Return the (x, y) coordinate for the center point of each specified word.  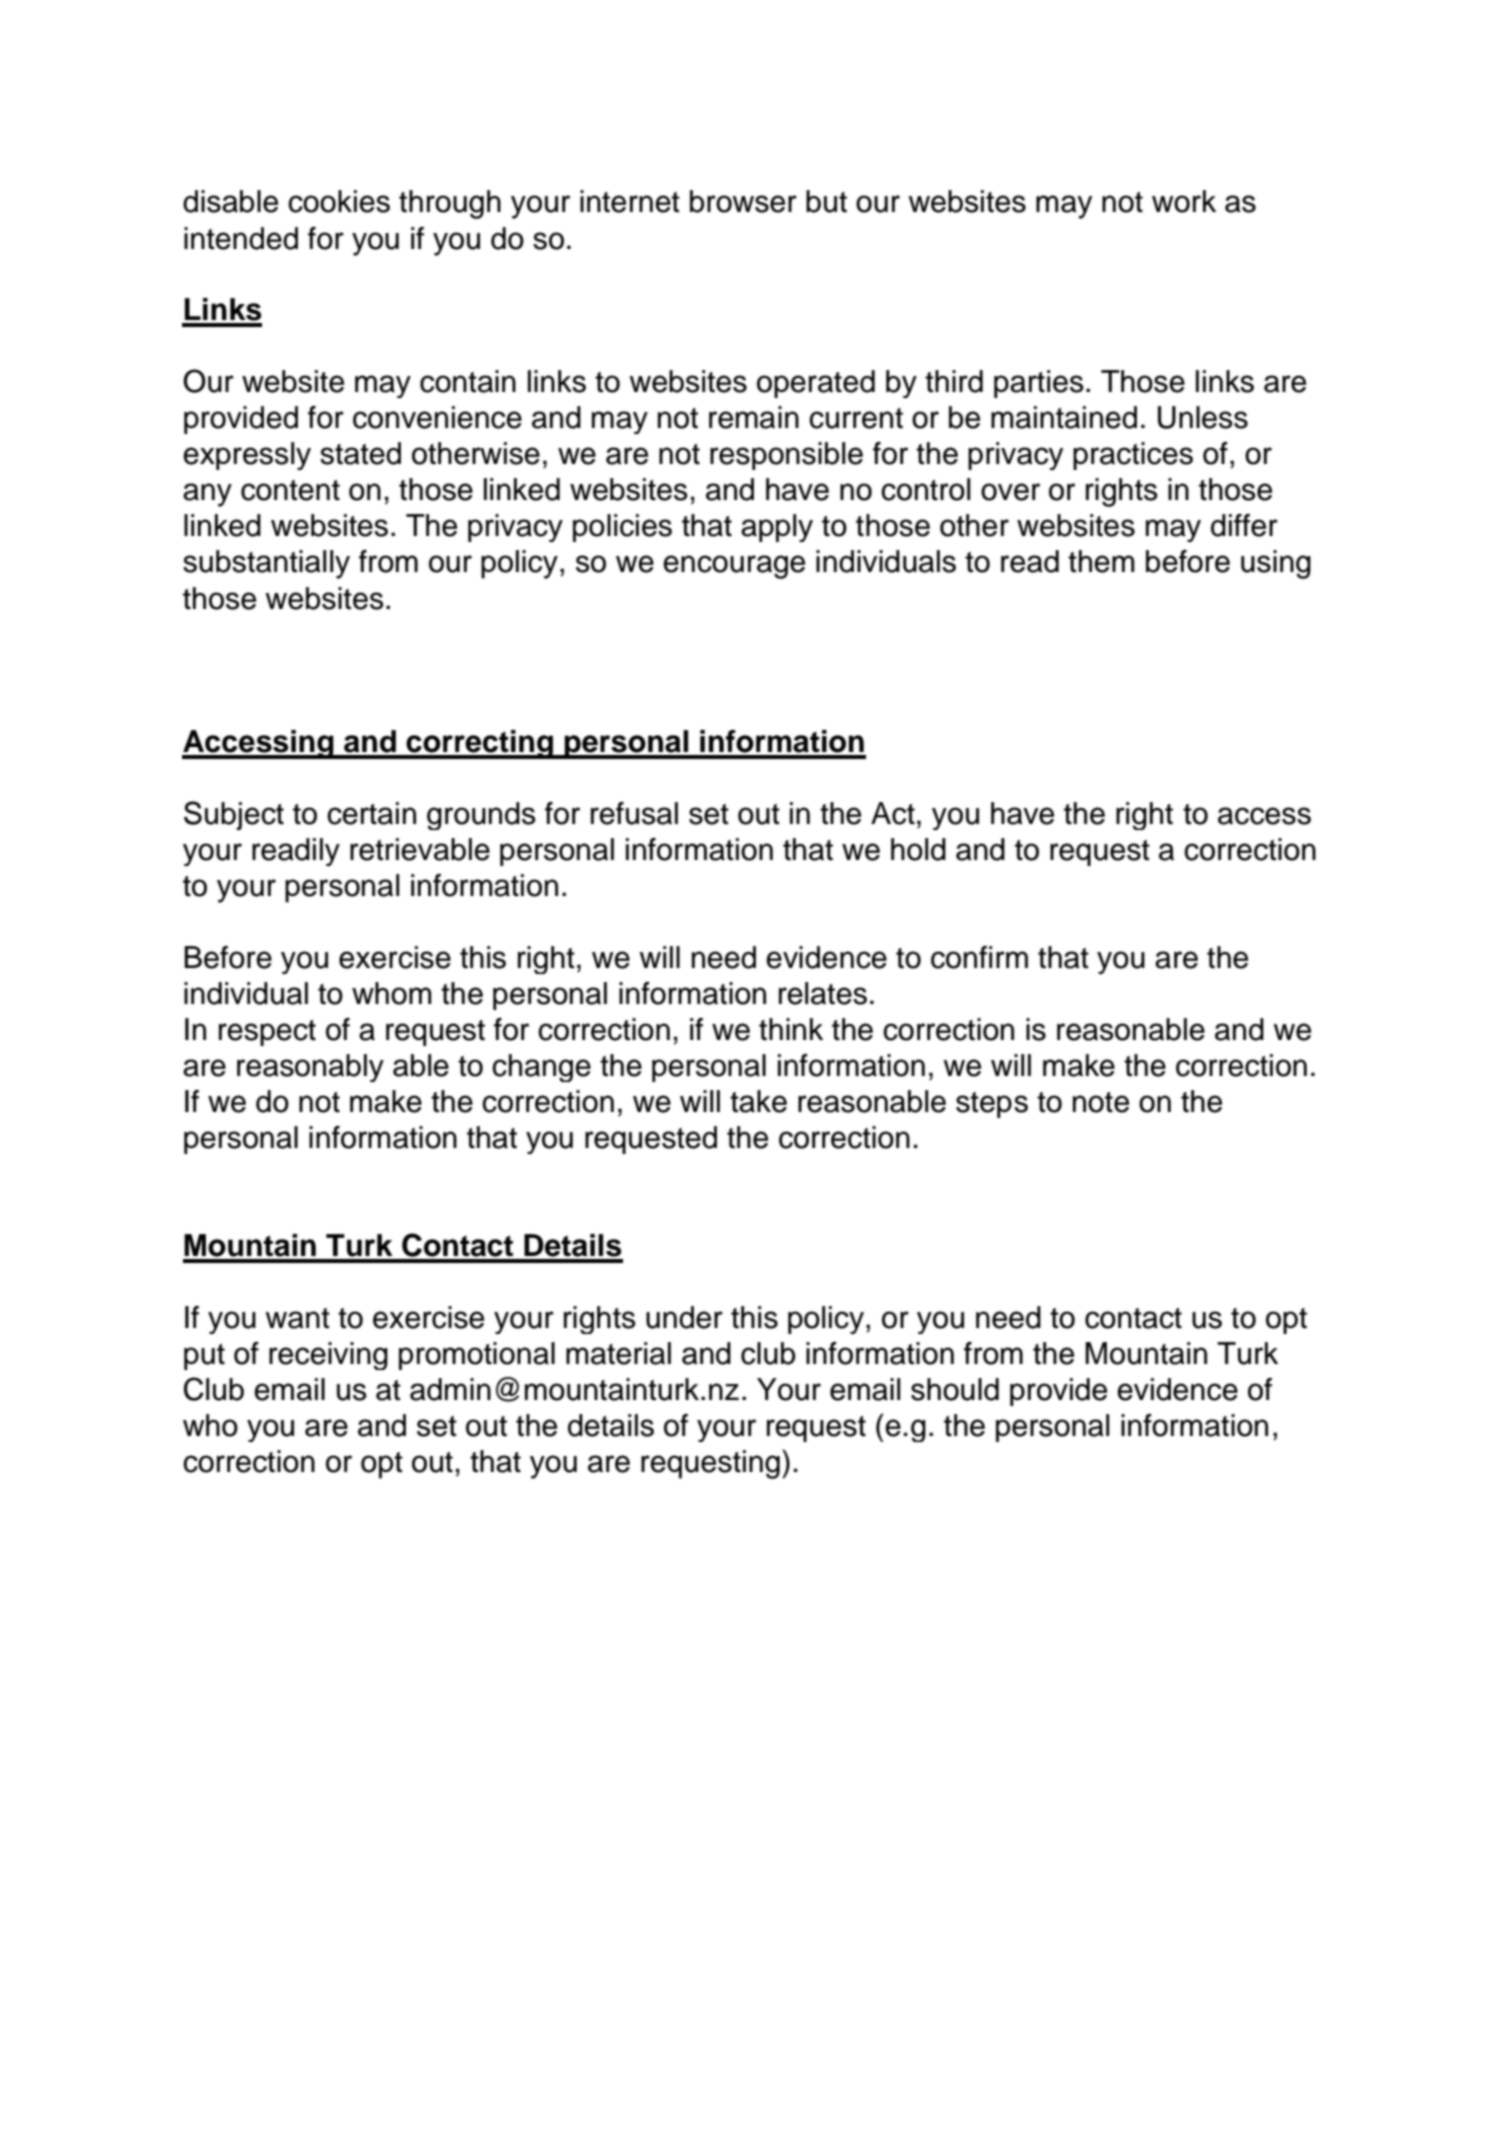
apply (777, 528)
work (1184, 201)
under (684, 1317)
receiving (328, 1356)
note (1101, 1102)
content (290, 490)
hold (918, 849)
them (1101, 561)
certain (371, 813)
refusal (634, 813)
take (758, 1101)
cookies (339, 201)
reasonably (310, 1068)
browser (743, 201)
